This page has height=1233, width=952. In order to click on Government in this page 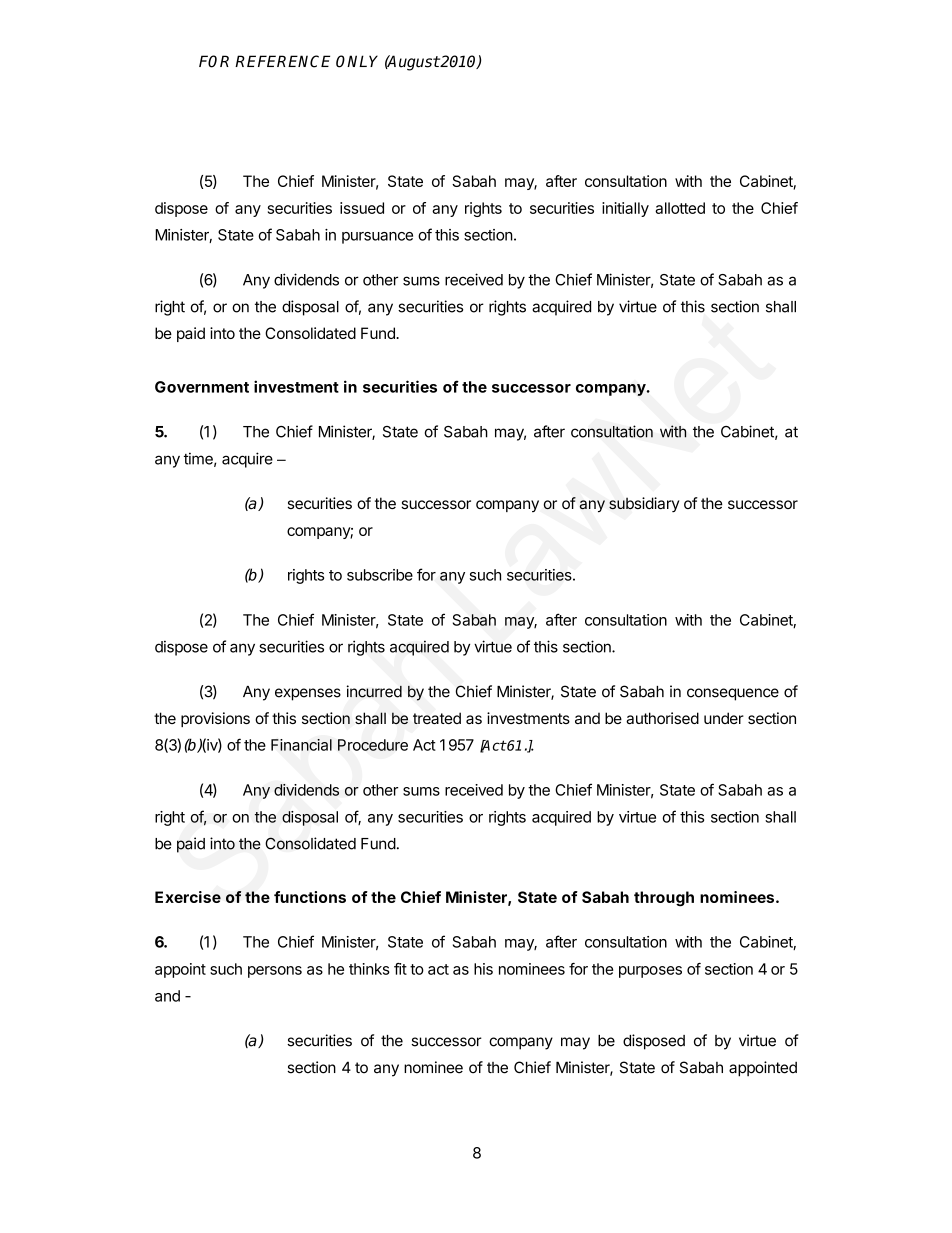, I will do `click(202, 387)`.
